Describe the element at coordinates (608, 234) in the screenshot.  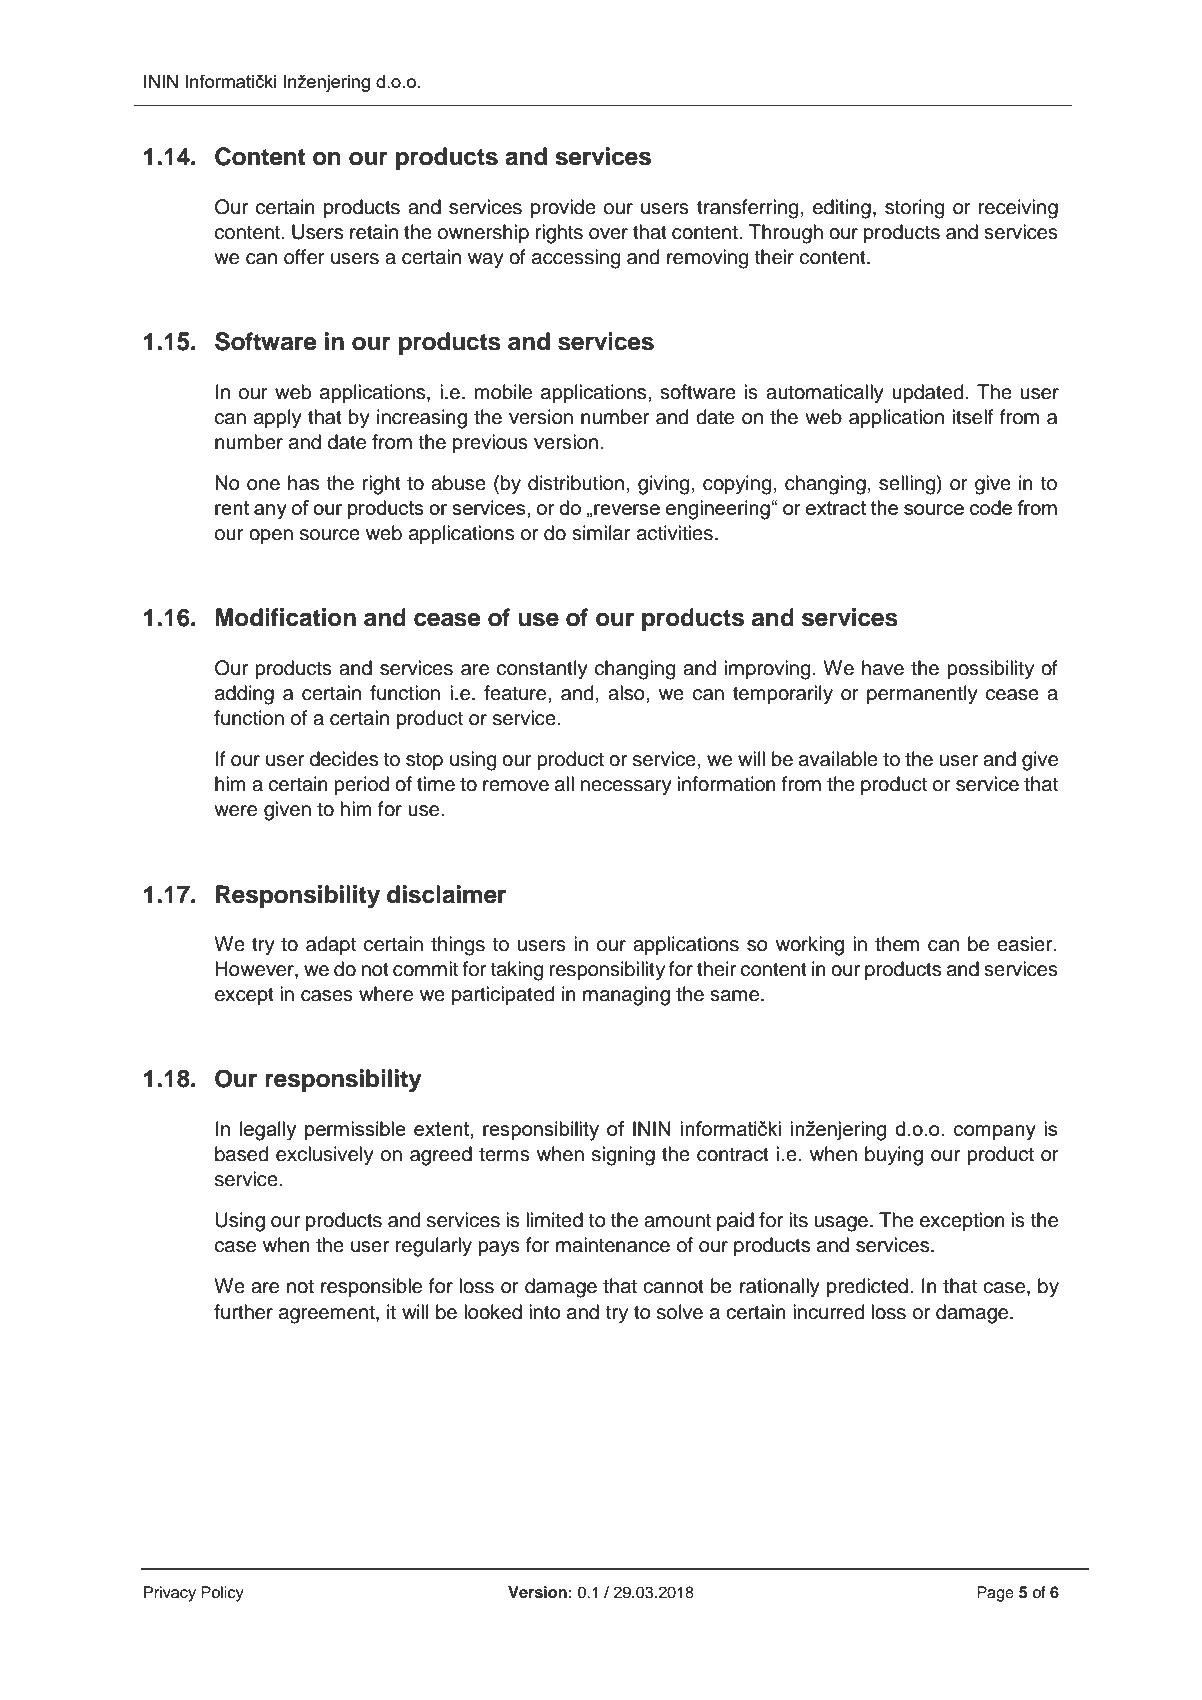
I see `over` at that location.
